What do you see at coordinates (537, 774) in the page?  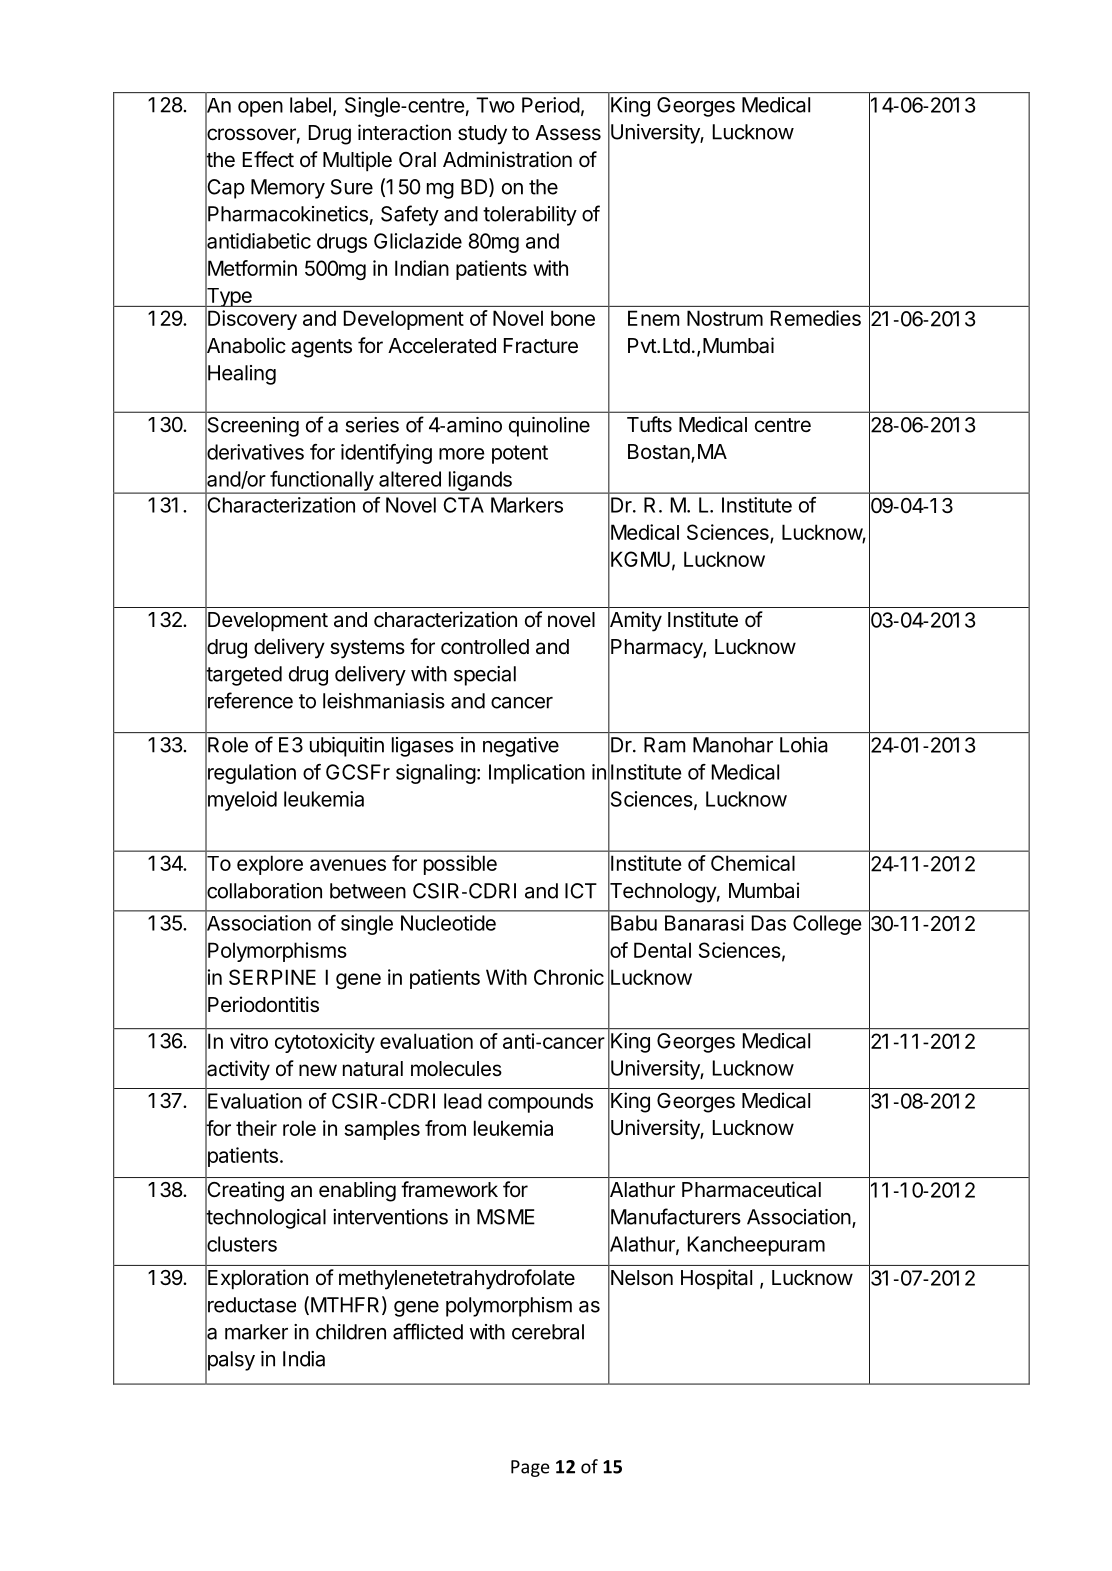 I see `Implication` at bounding box center [537, 774].
